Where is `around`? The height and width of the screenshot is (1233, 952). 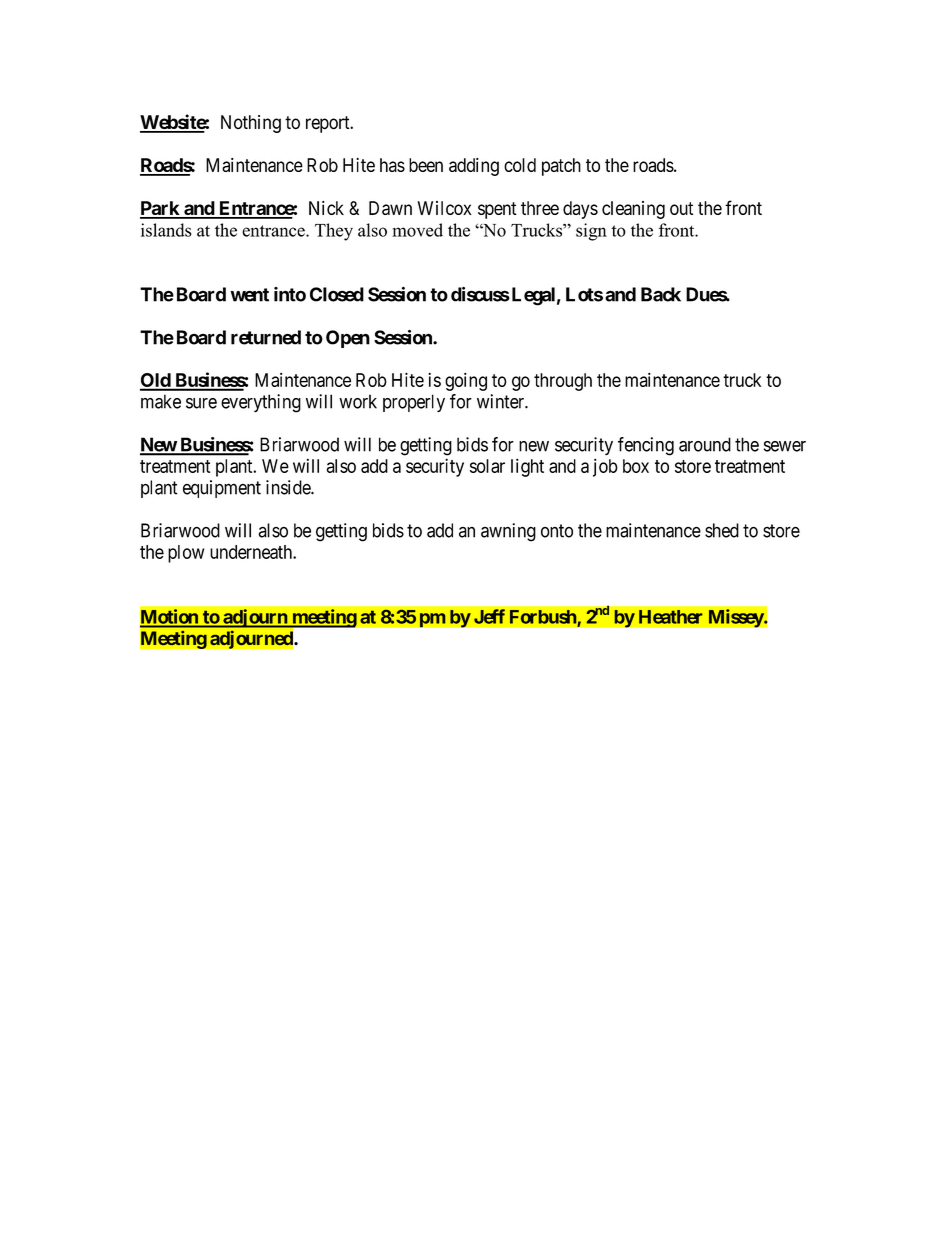 around is located at coordinates (705, 444).
